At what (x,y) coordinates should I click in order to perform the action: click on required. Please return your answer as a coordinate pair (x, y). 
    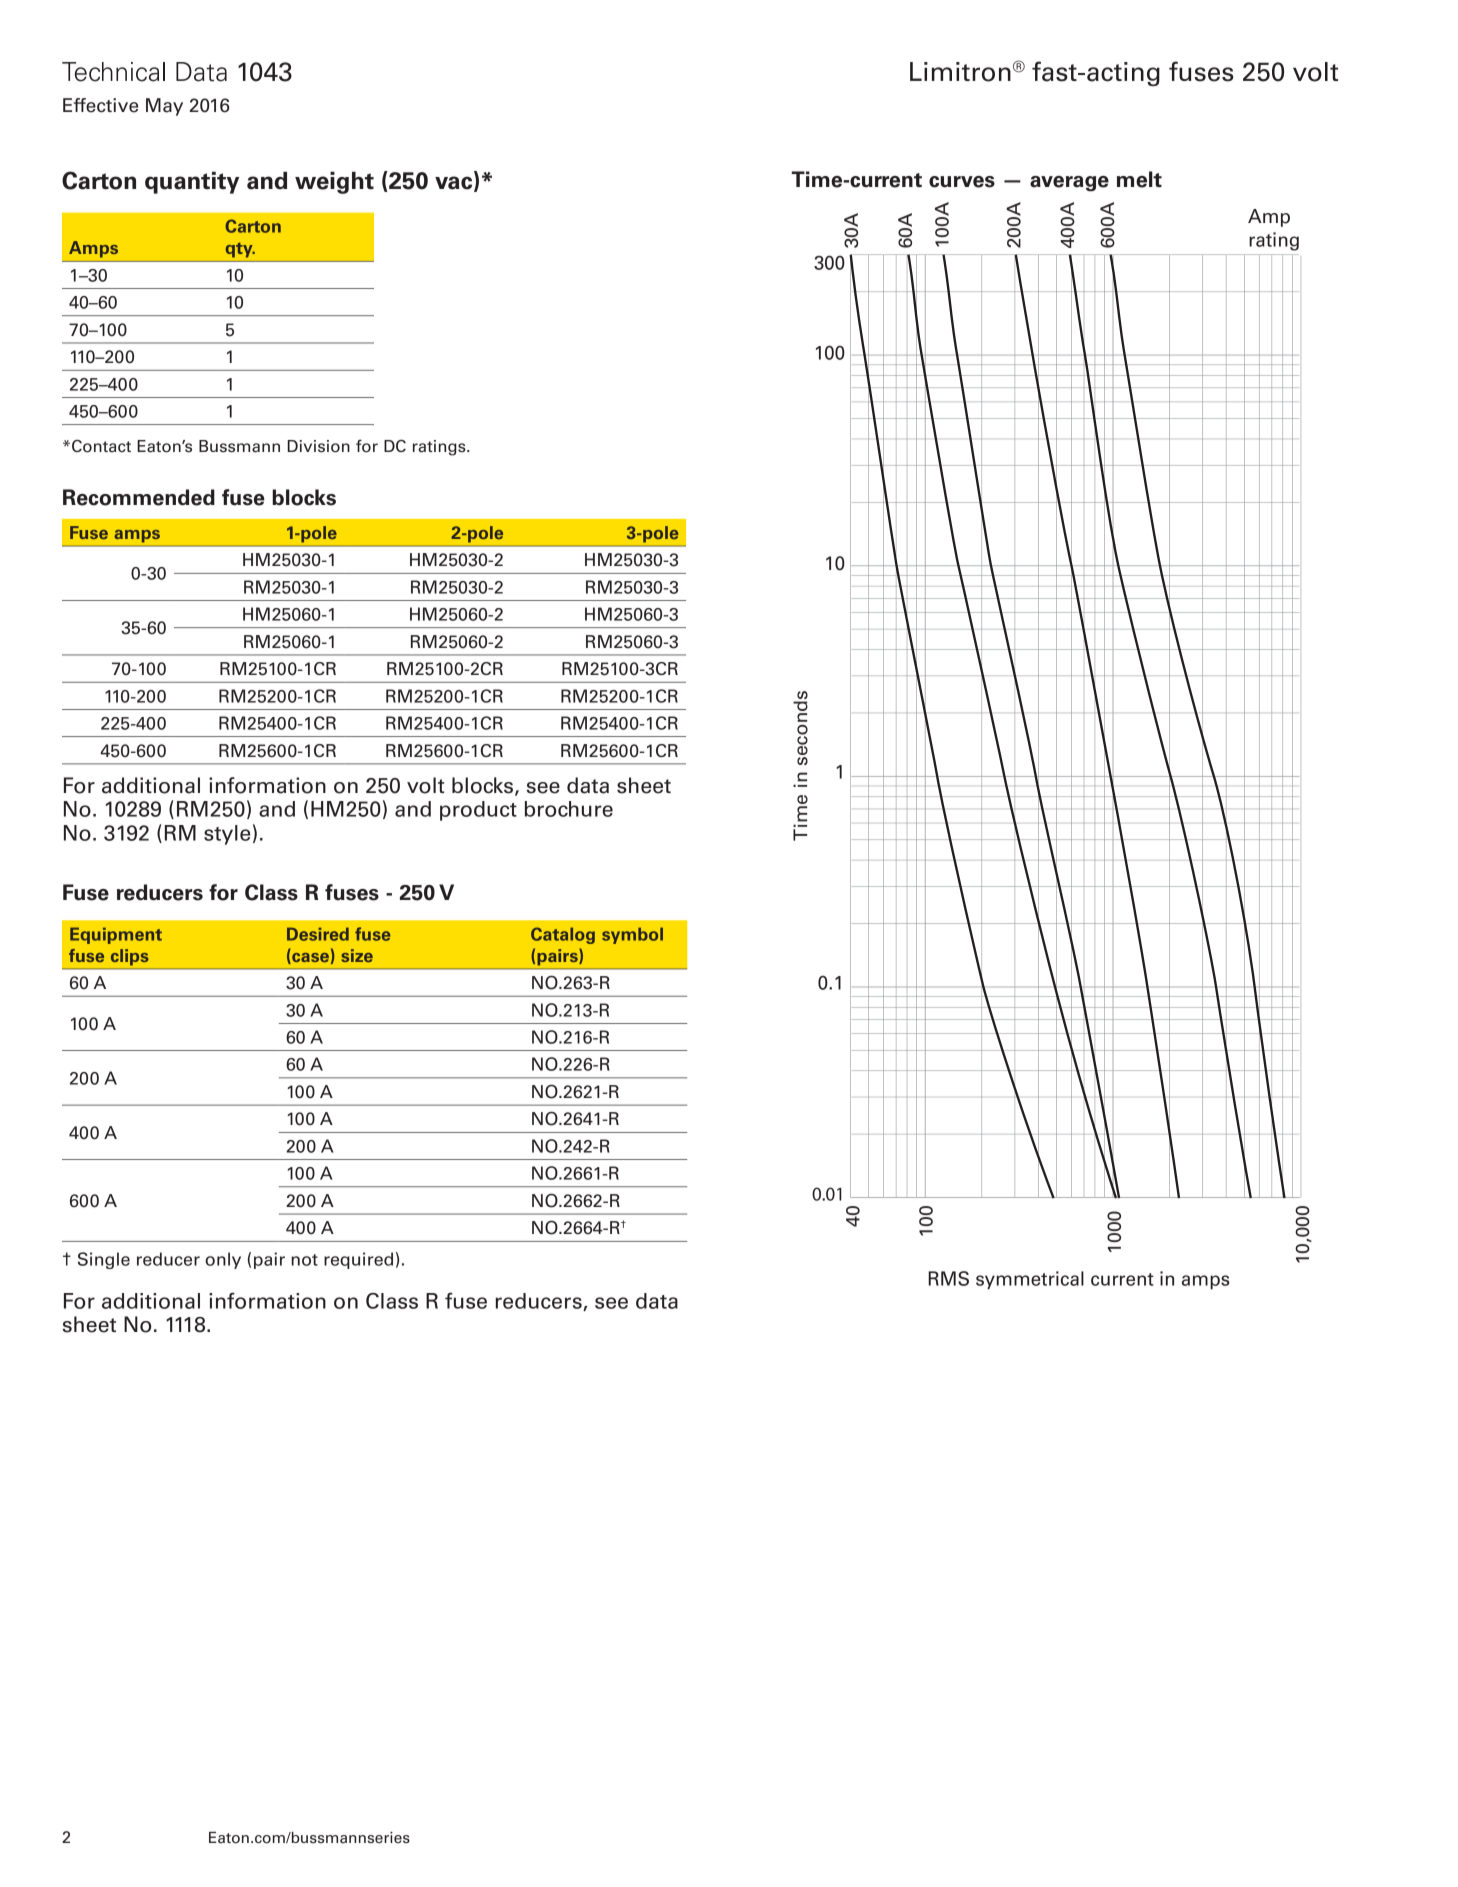
    Looking at the image, I should click on (358, 1260).
